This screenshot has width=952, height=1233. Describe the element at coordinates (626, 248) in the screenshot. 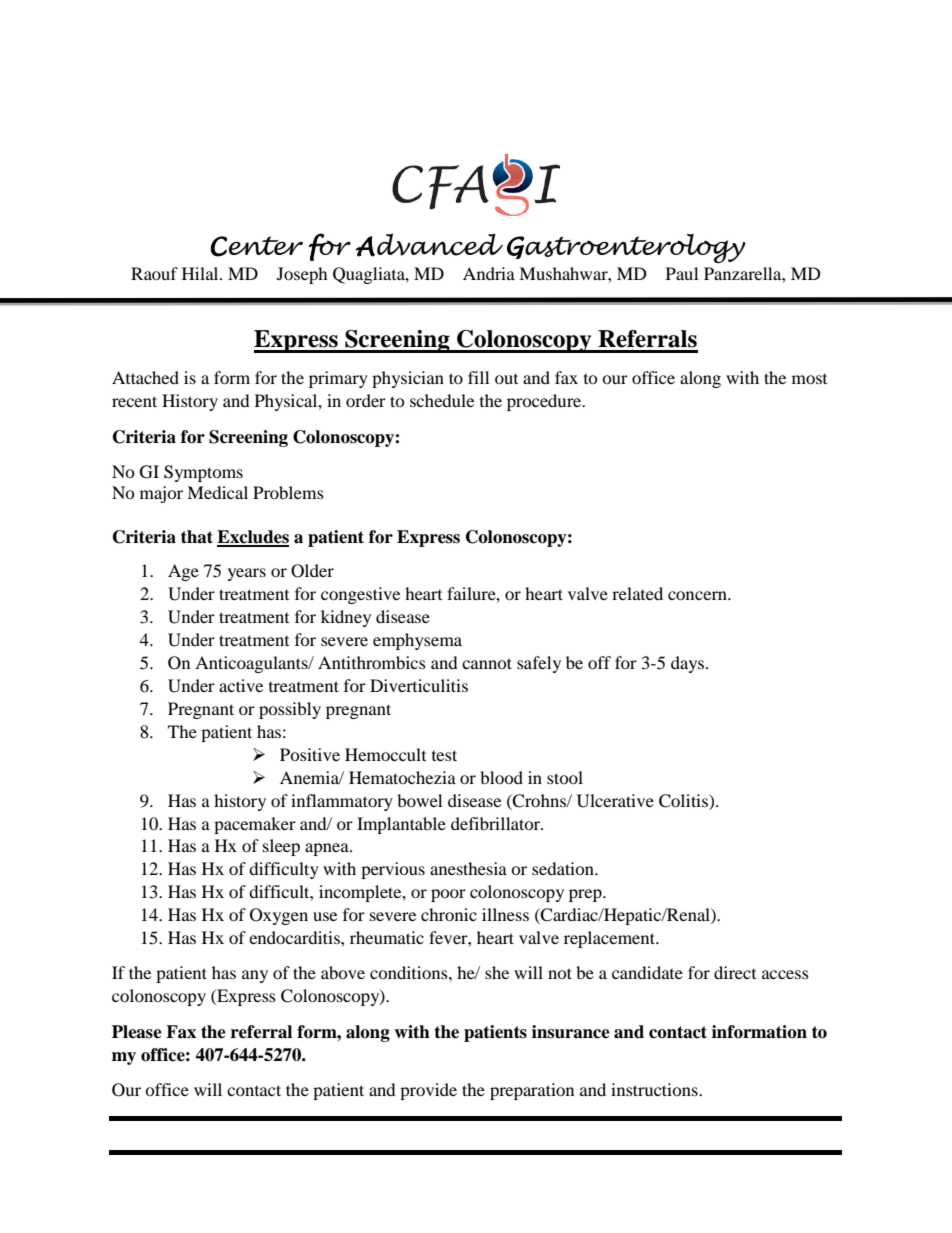

I see `Gastroenterology` at that location.
